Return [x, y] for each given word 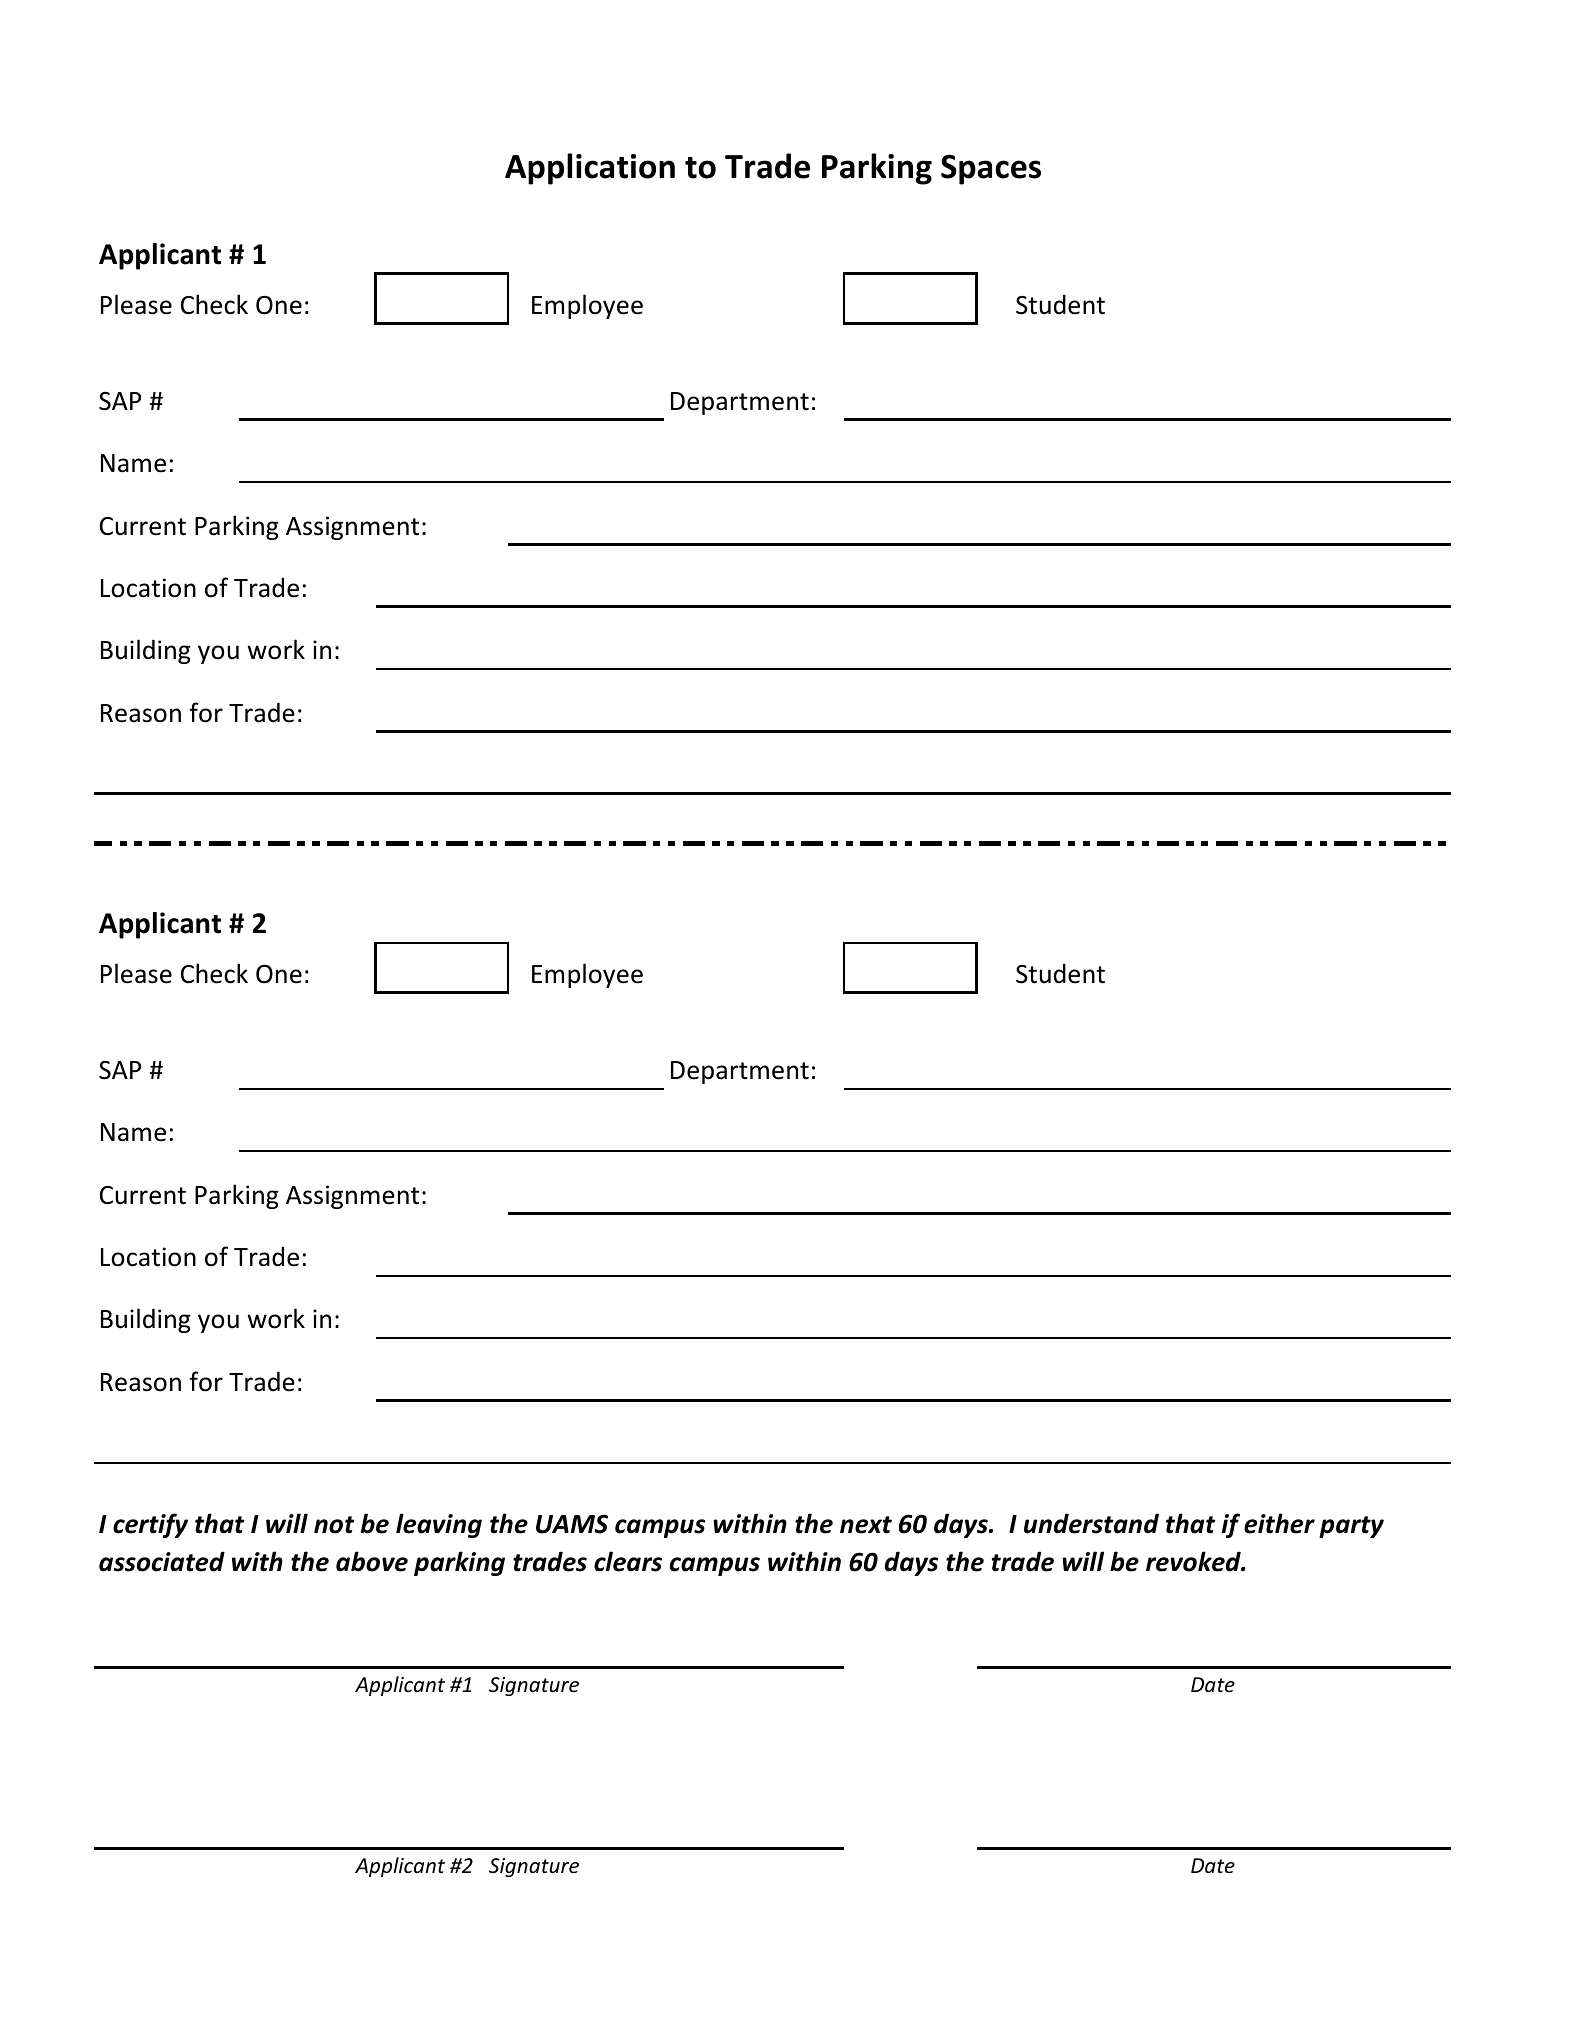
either [1279, 1523]
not [334, 1525]
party [1351, 1527]
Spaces [991, 169]
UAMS [572, 1524]
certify [150, 1525]
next [866, 1525]
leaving [439, 1525]
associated [162, 1561]
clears [628, 1561]
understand [1091, 1523]
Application [590, 169]
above [372, 1561]
